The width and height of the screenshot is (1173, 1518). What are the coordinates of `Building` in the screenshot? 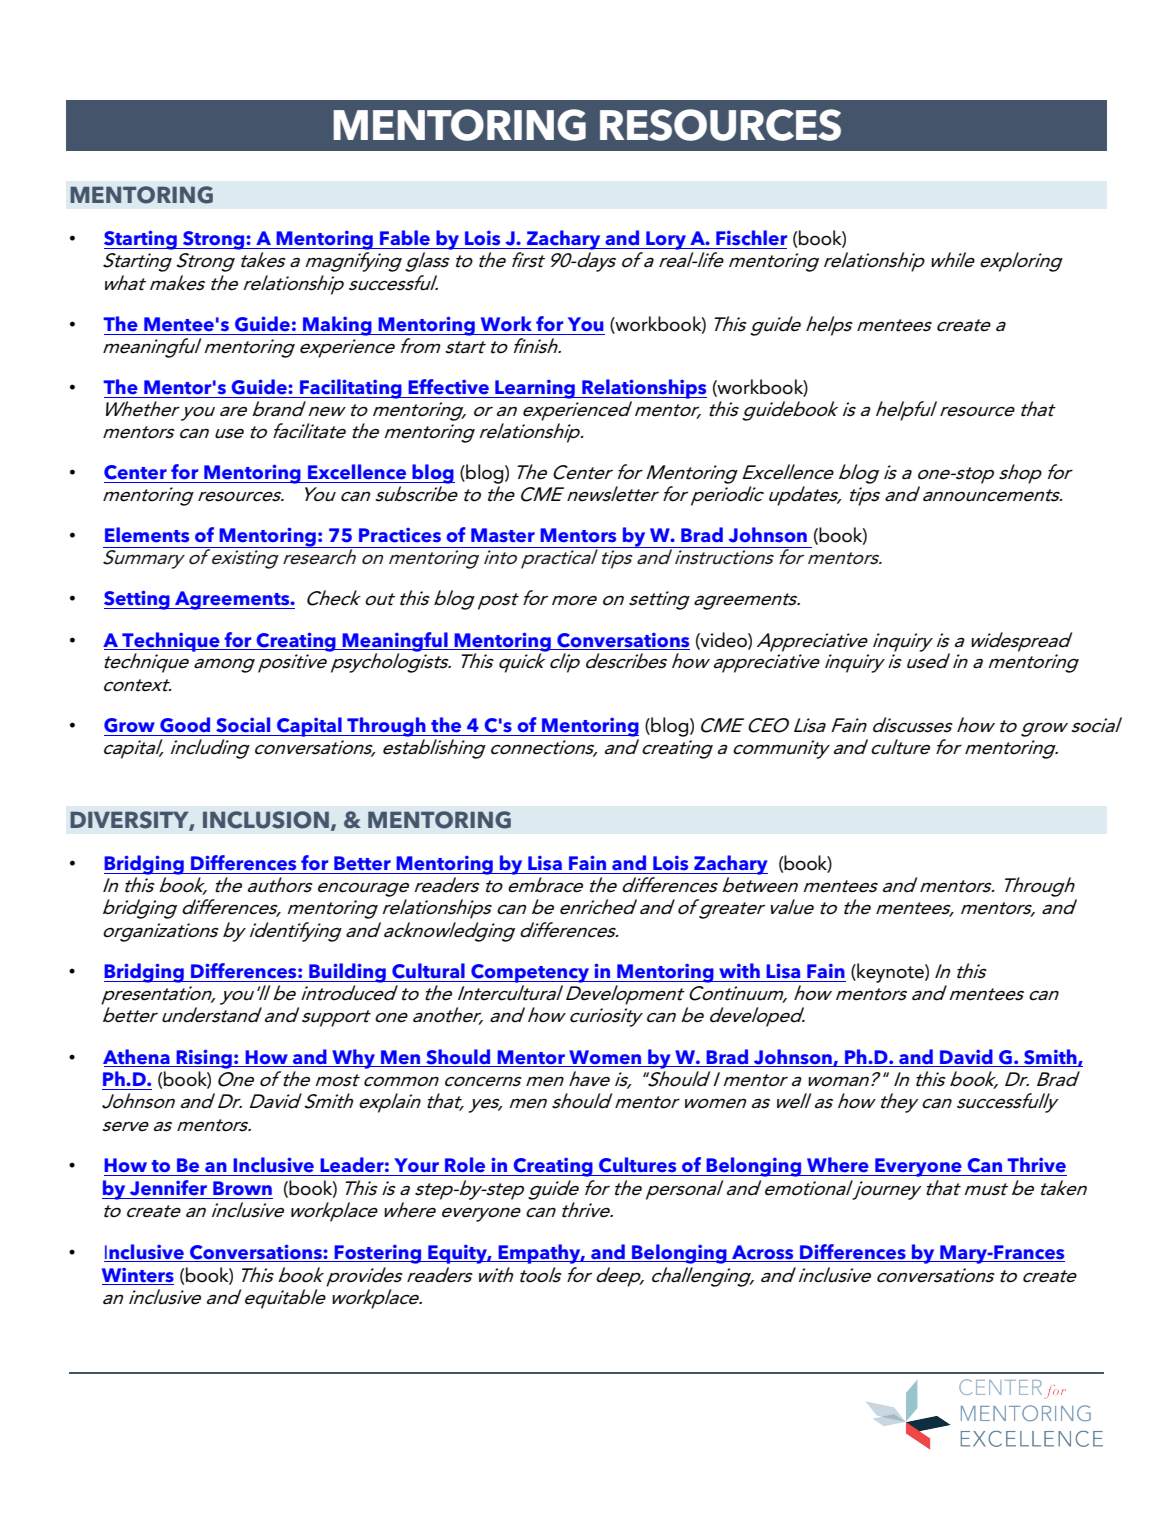 It's located at (347, 973).
